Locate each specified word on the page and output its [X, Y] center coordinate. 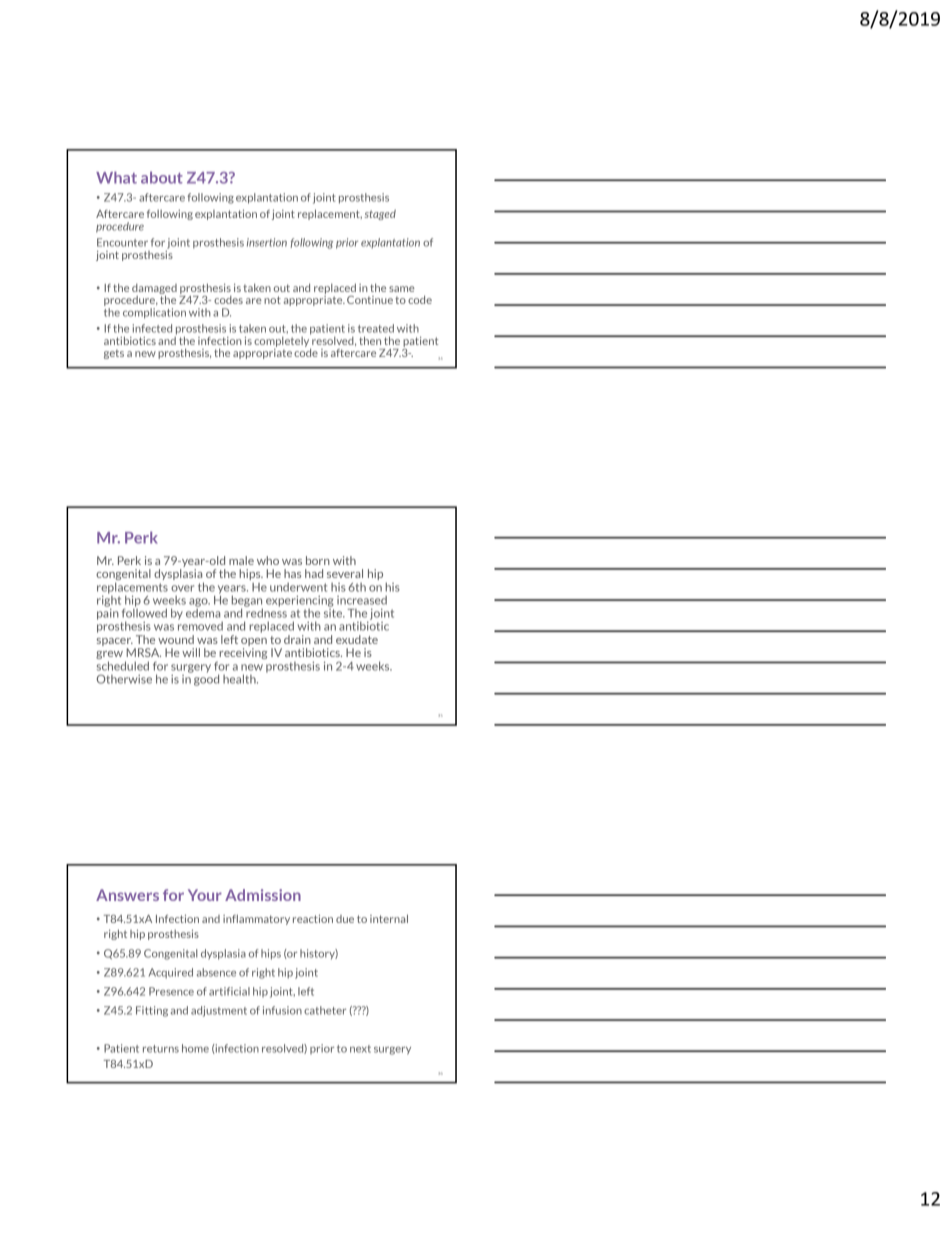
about [162, 177]
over [182, 588]
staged [380, 215]
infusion [282, 1010]
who [268, 560]
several [345, 573]
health [240, 679]
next [360, 1049]
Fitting [152, 1011]
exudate [357, 639]
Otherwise [124, 679]
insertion [267, 242]
